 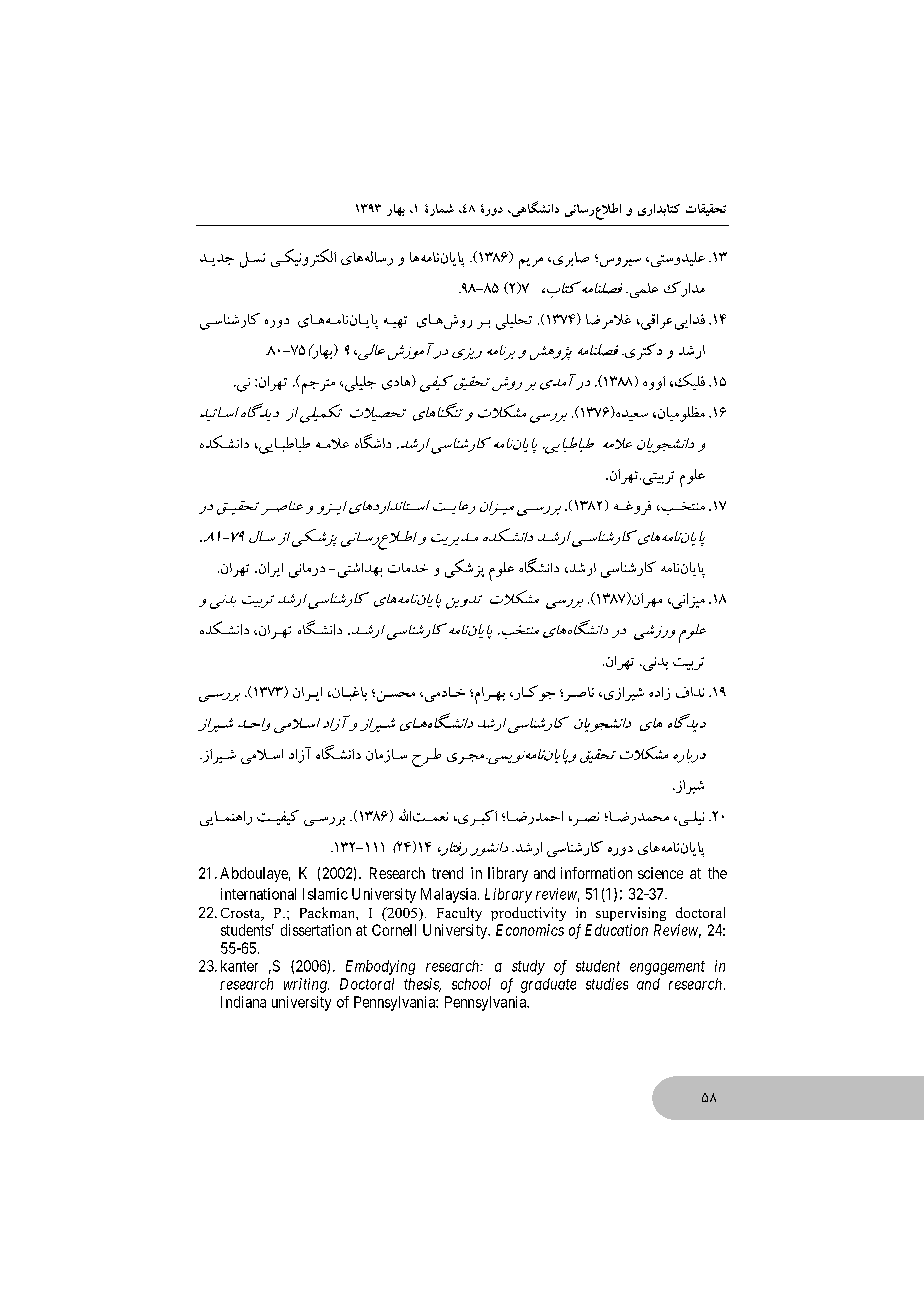 I want to click on Cornell, so click(x=394, y=930).
